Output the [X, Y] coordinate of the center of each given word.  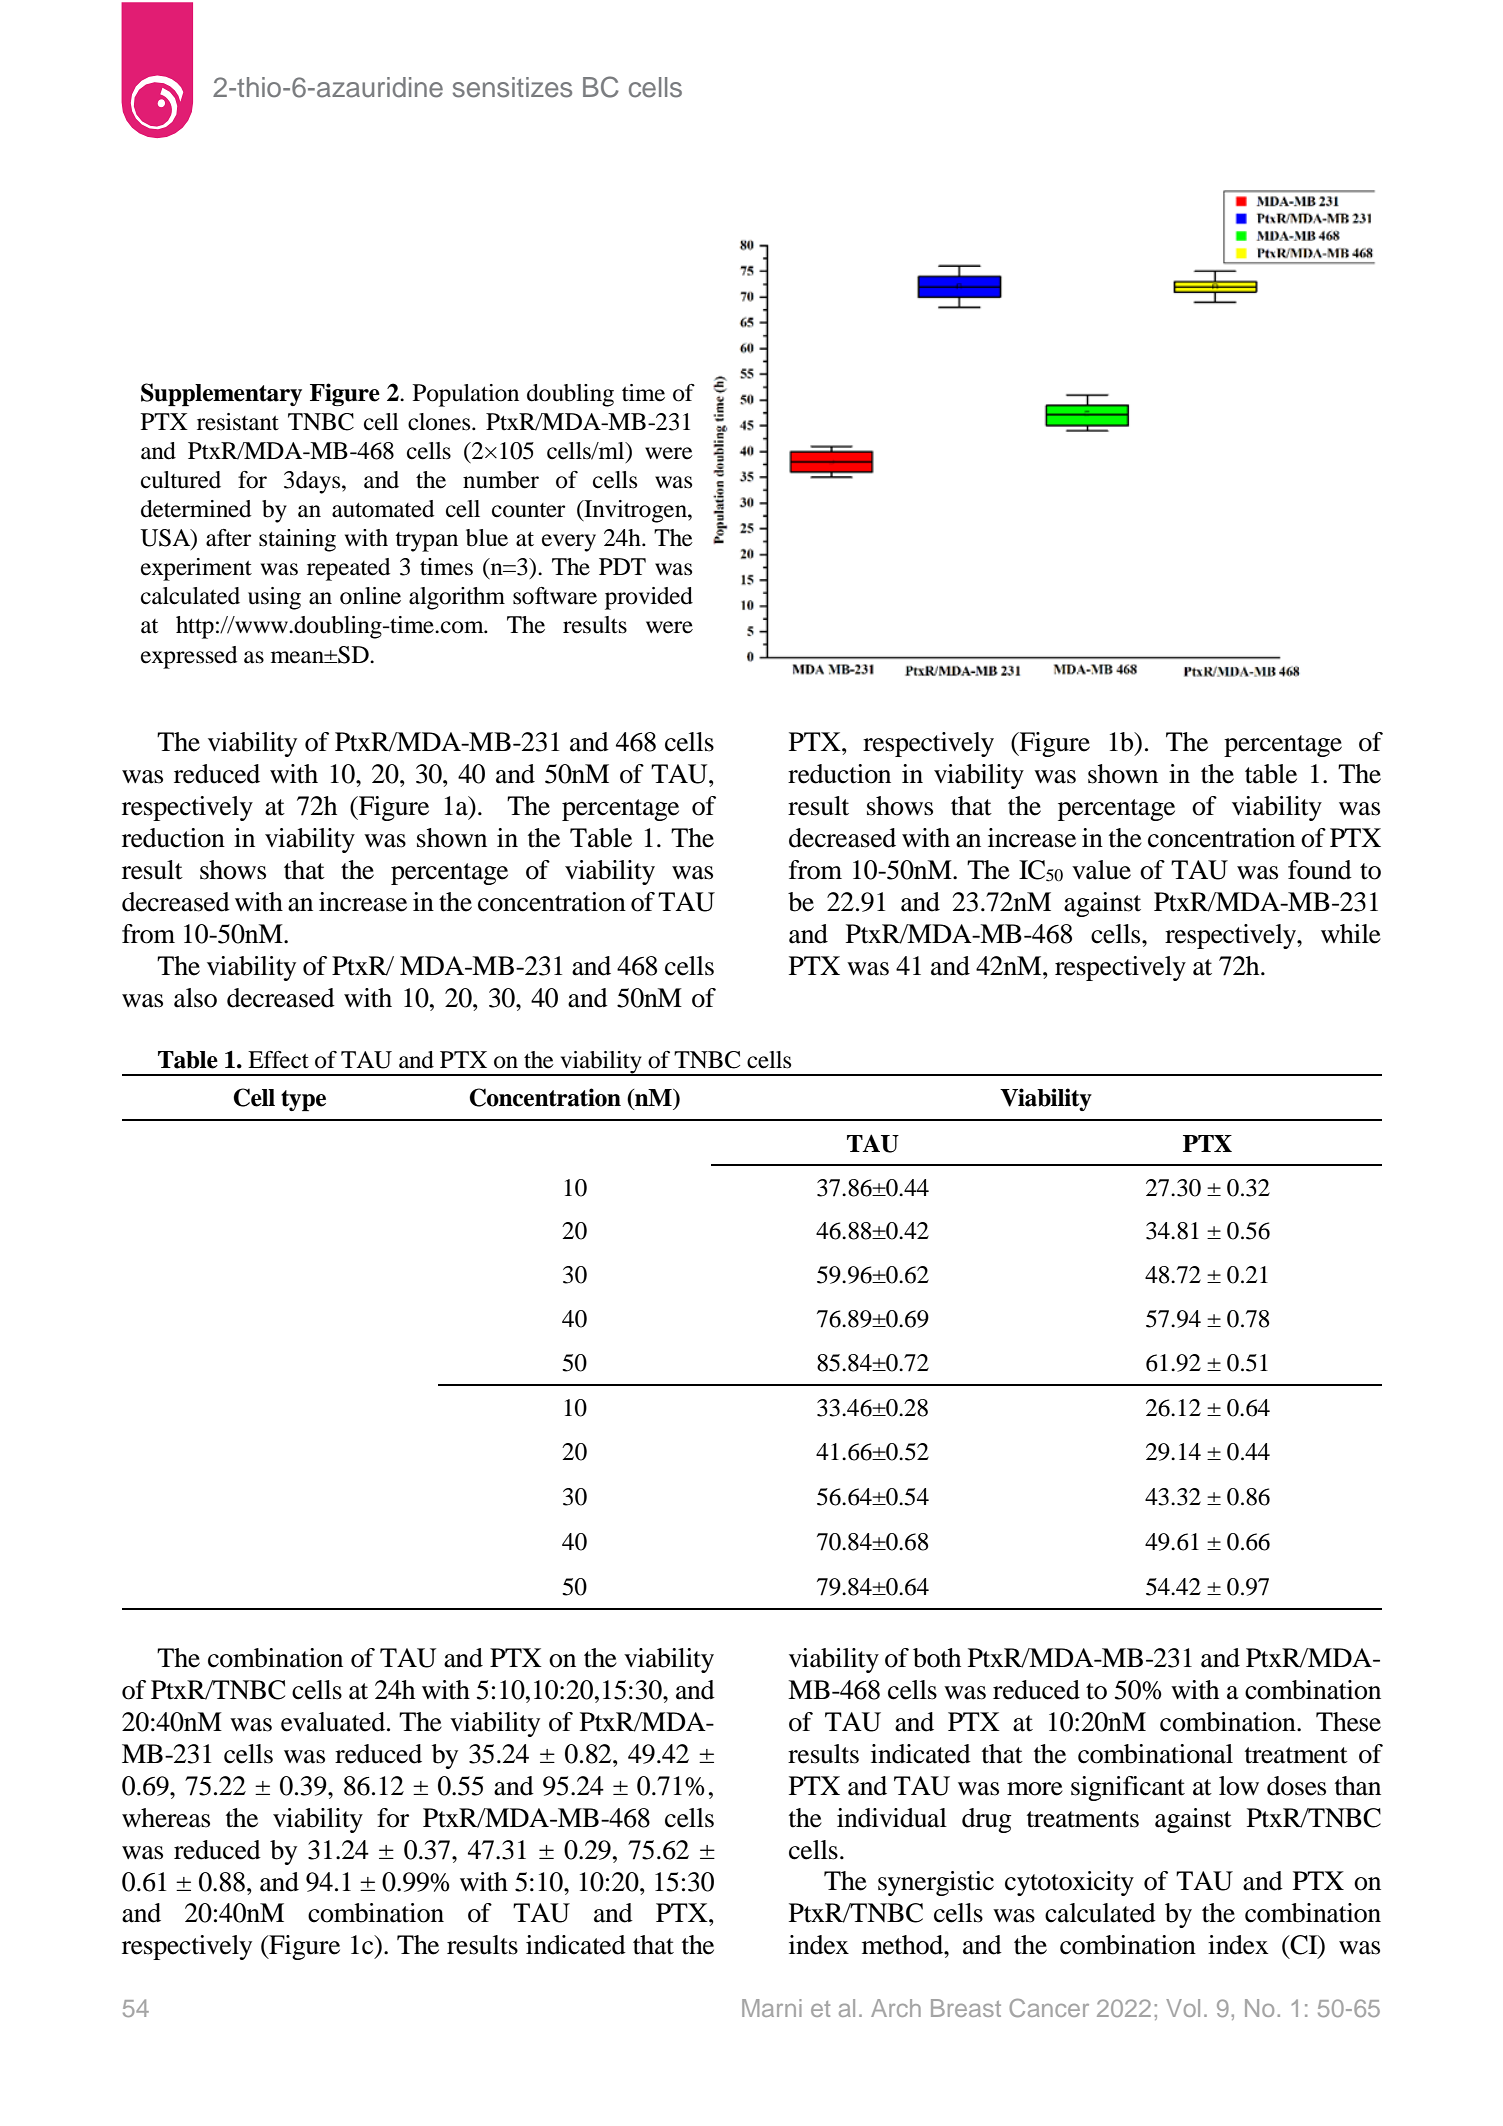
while [1351, 934]
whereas [166, 1818]
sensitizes [512, 87]
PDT [622, 566]
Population [466, 395]
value [1101, 870]
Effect [278, 1060]
